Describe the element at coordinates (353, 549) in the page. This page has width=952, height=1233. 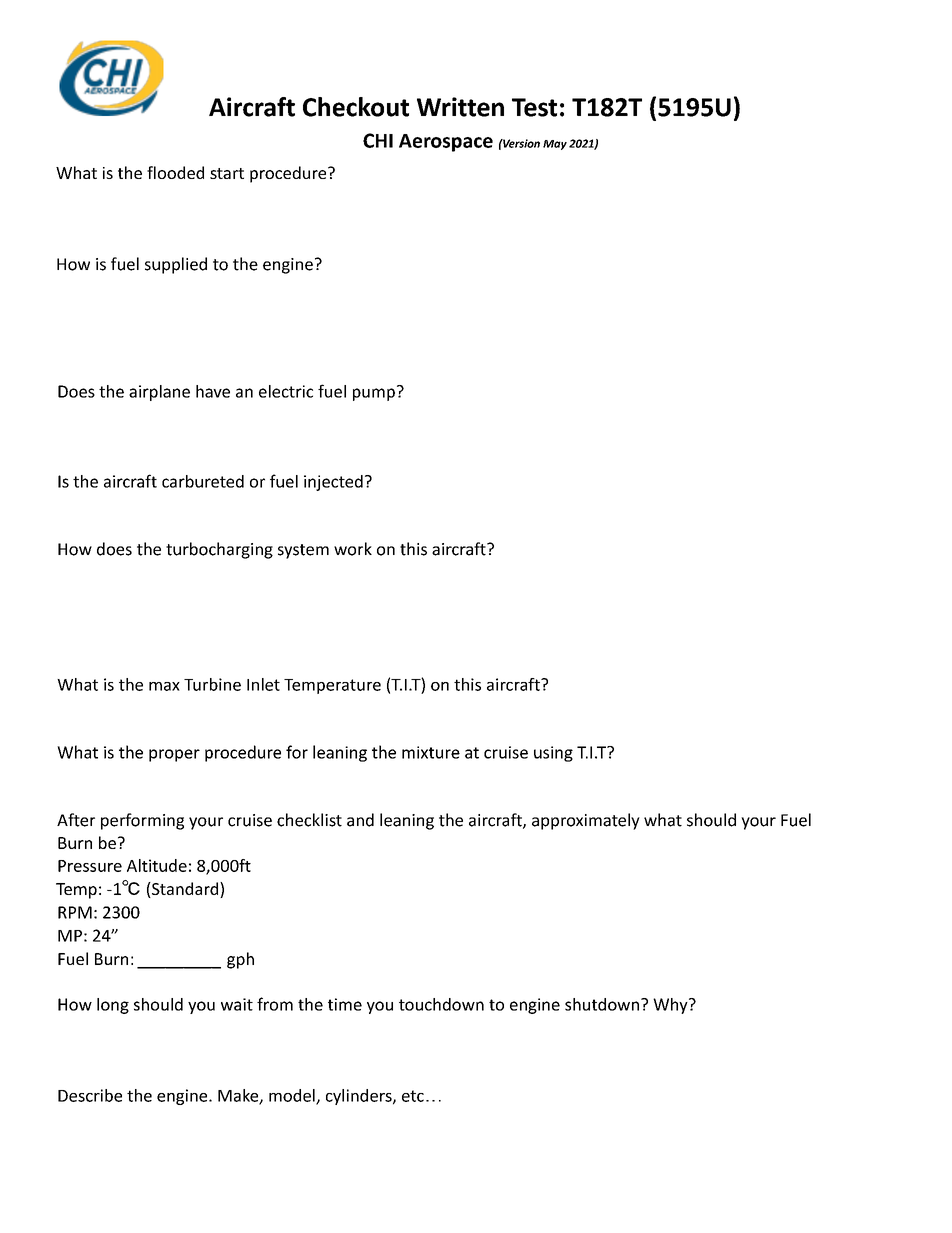
I see `work` at that location.
